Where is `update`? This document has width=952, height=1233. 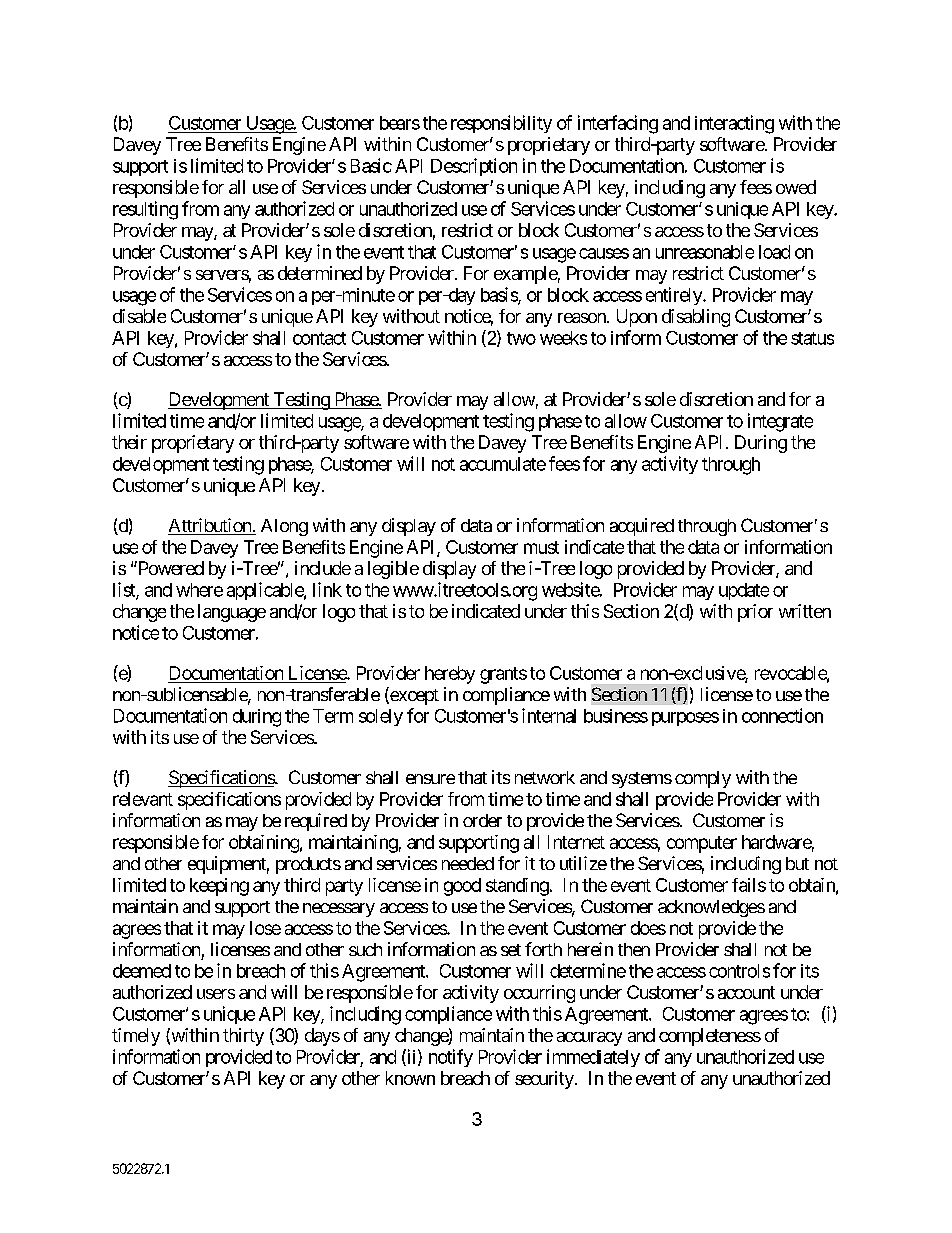
update is located at coordinates (744, 591).
